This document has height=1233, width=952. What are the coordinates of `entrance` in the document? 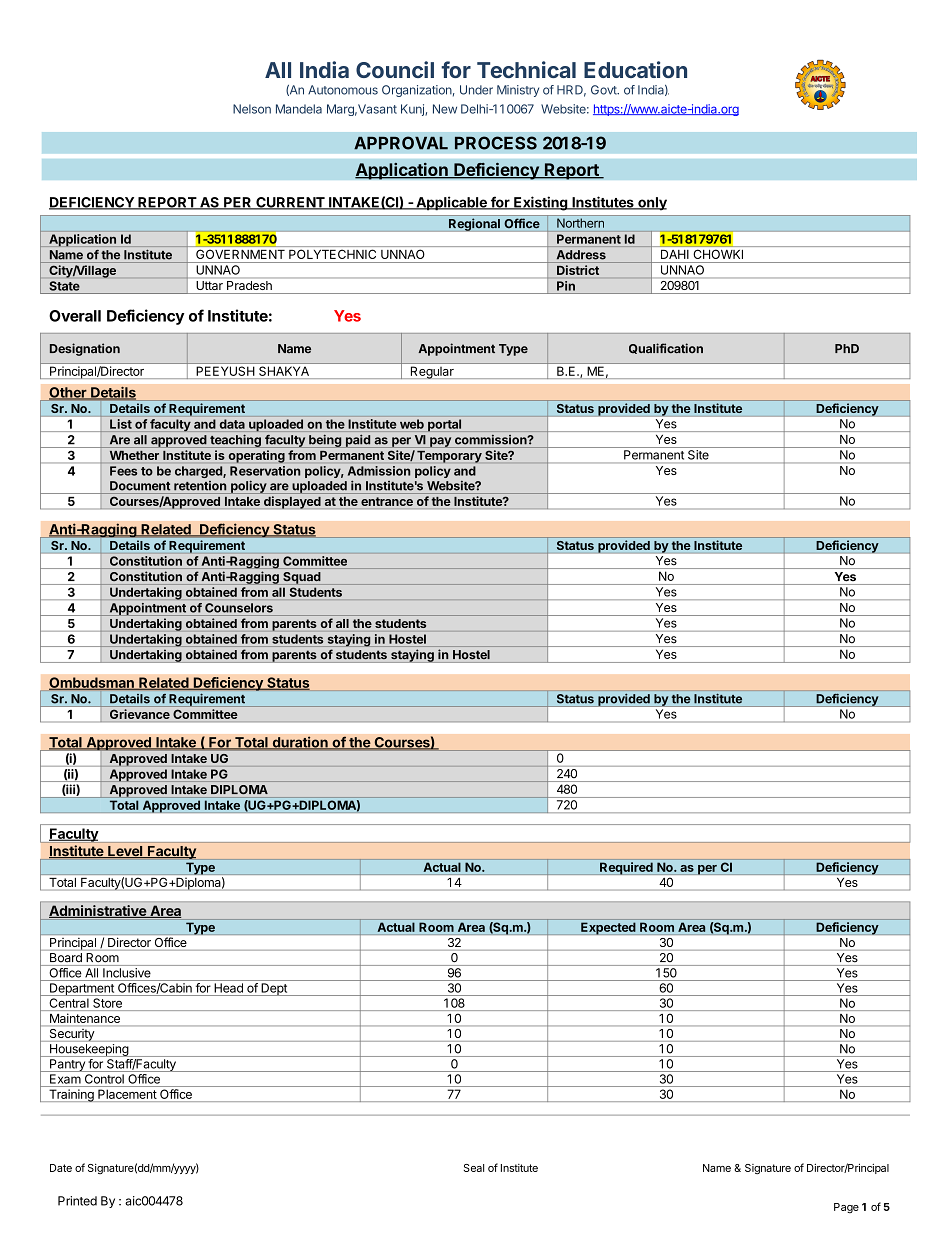 It's located at (387, 501).
